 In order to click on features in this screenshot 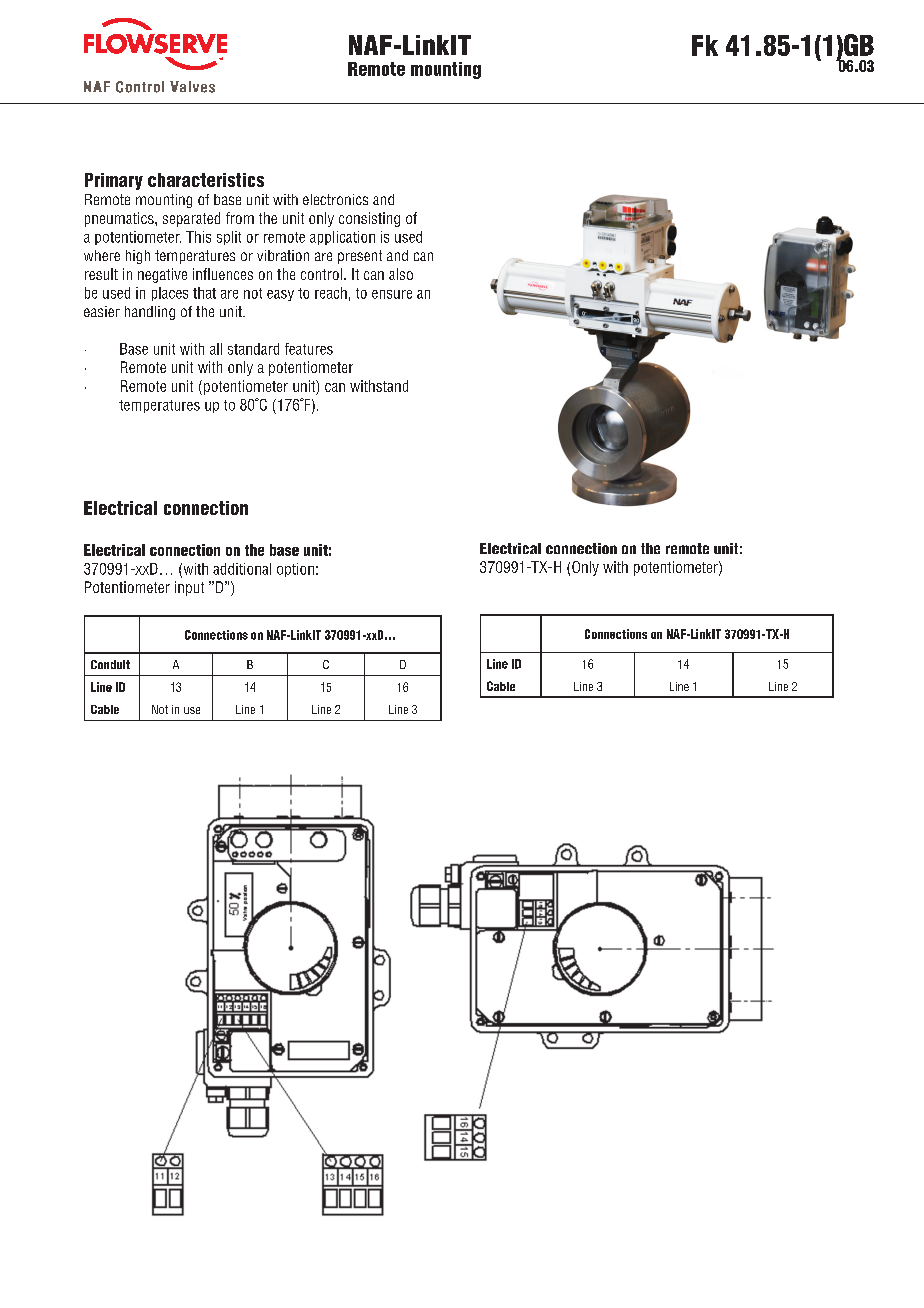, I will do `click(309, 349)`.
